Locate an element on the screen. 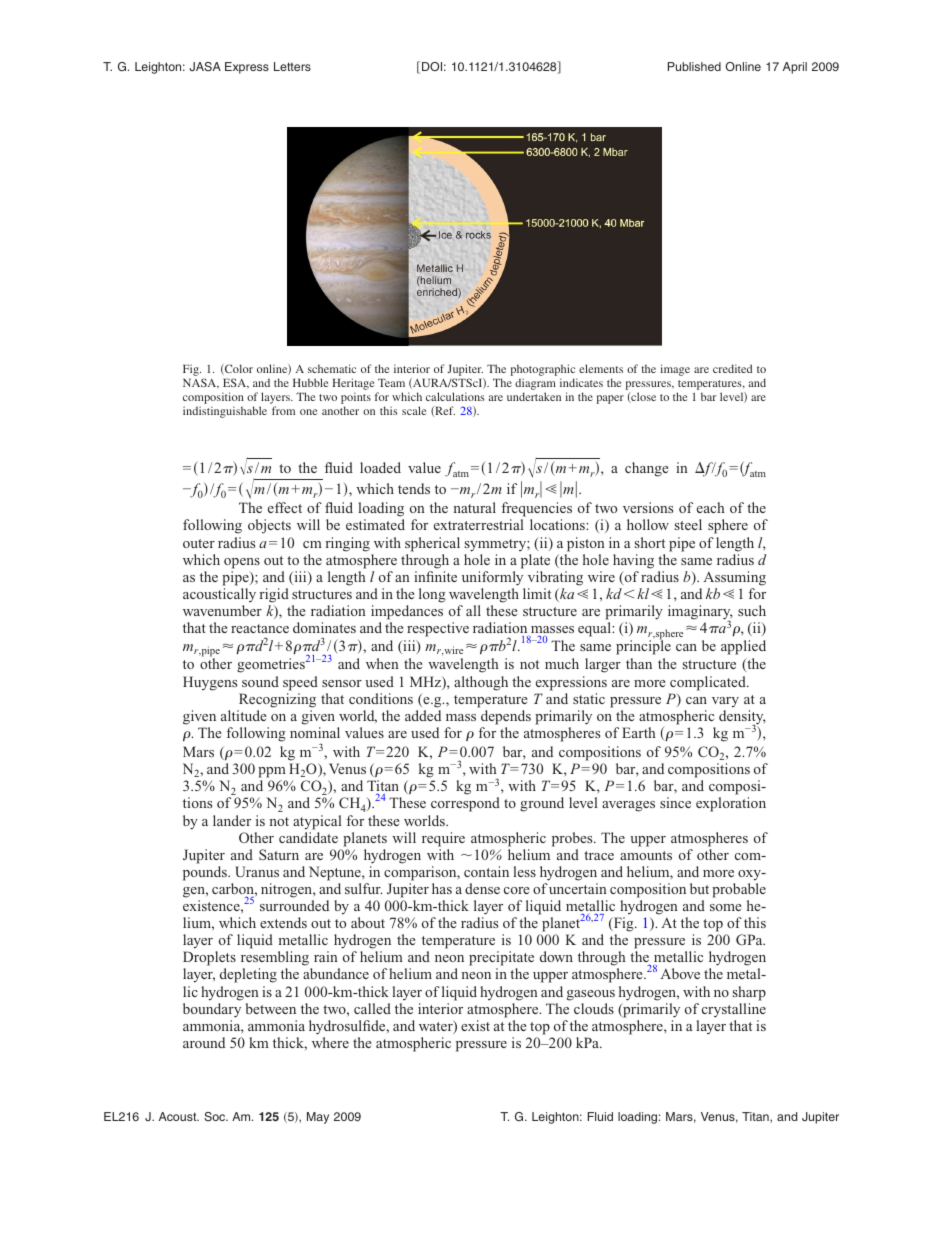  contain is located at coordinates (486, 871).
